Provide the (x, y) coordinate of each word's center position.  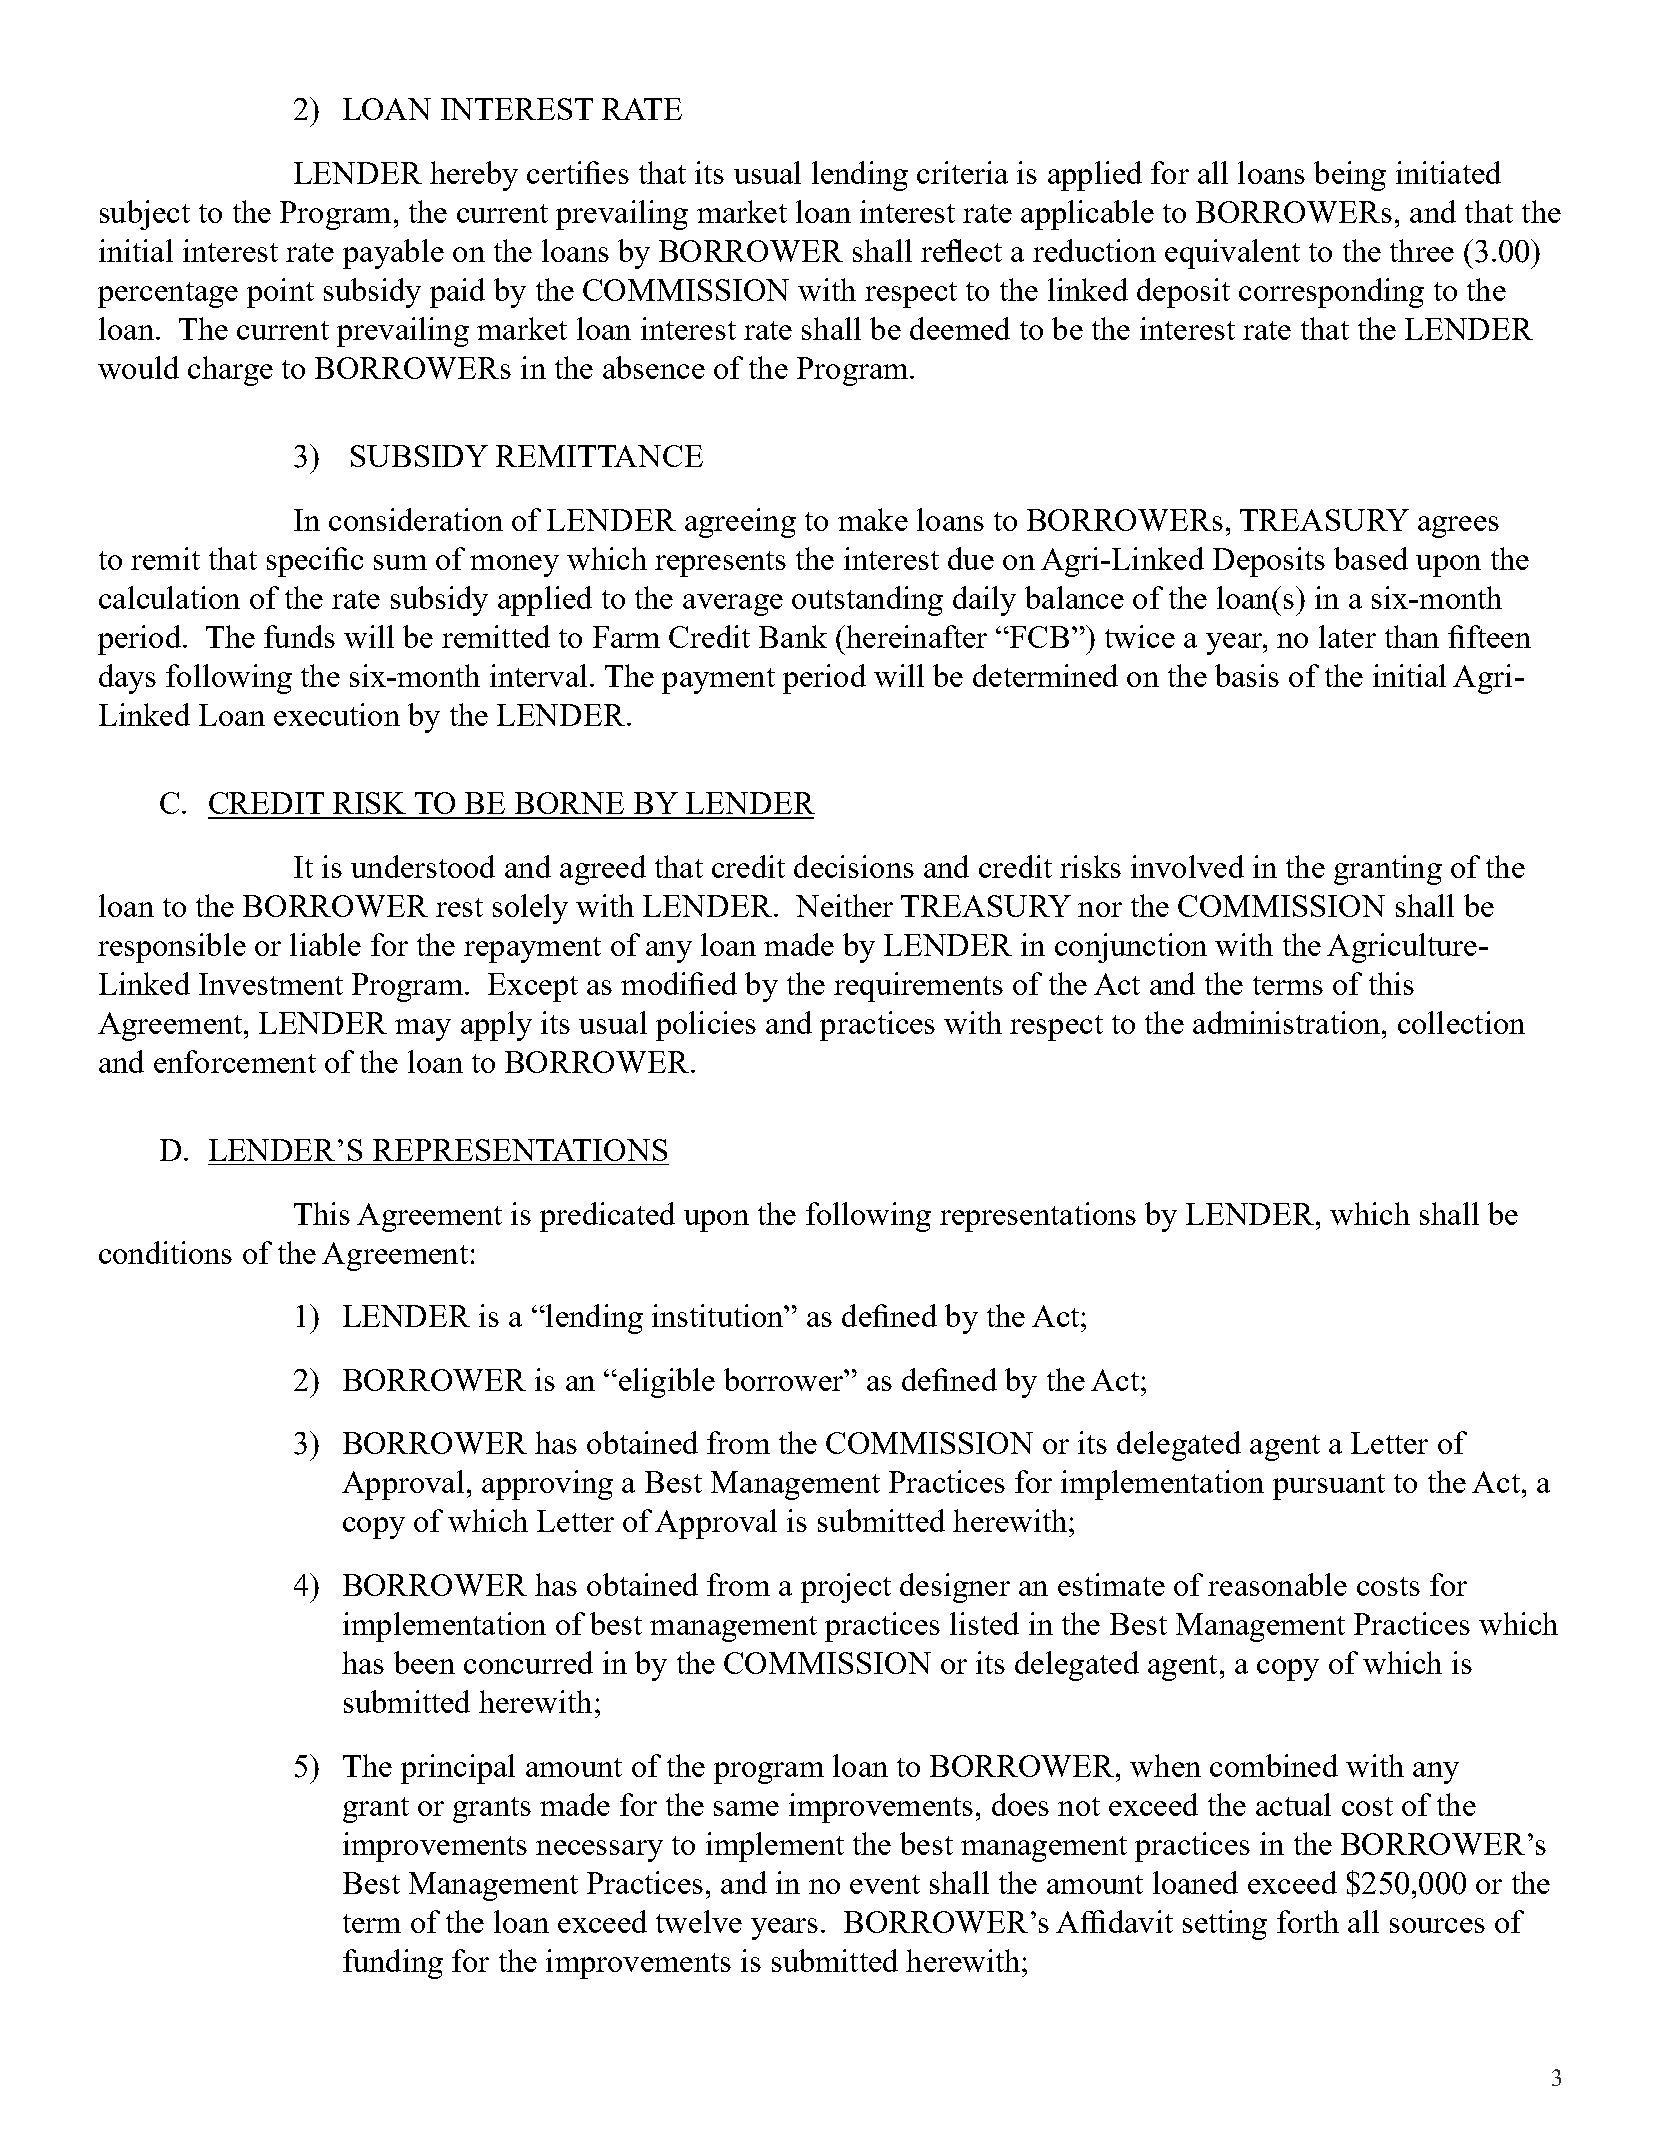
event (885, 1884)
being (1350, 176)
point (280, 293)
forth (1308, 1921)
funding (393, 1964)
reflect (961, 250)
